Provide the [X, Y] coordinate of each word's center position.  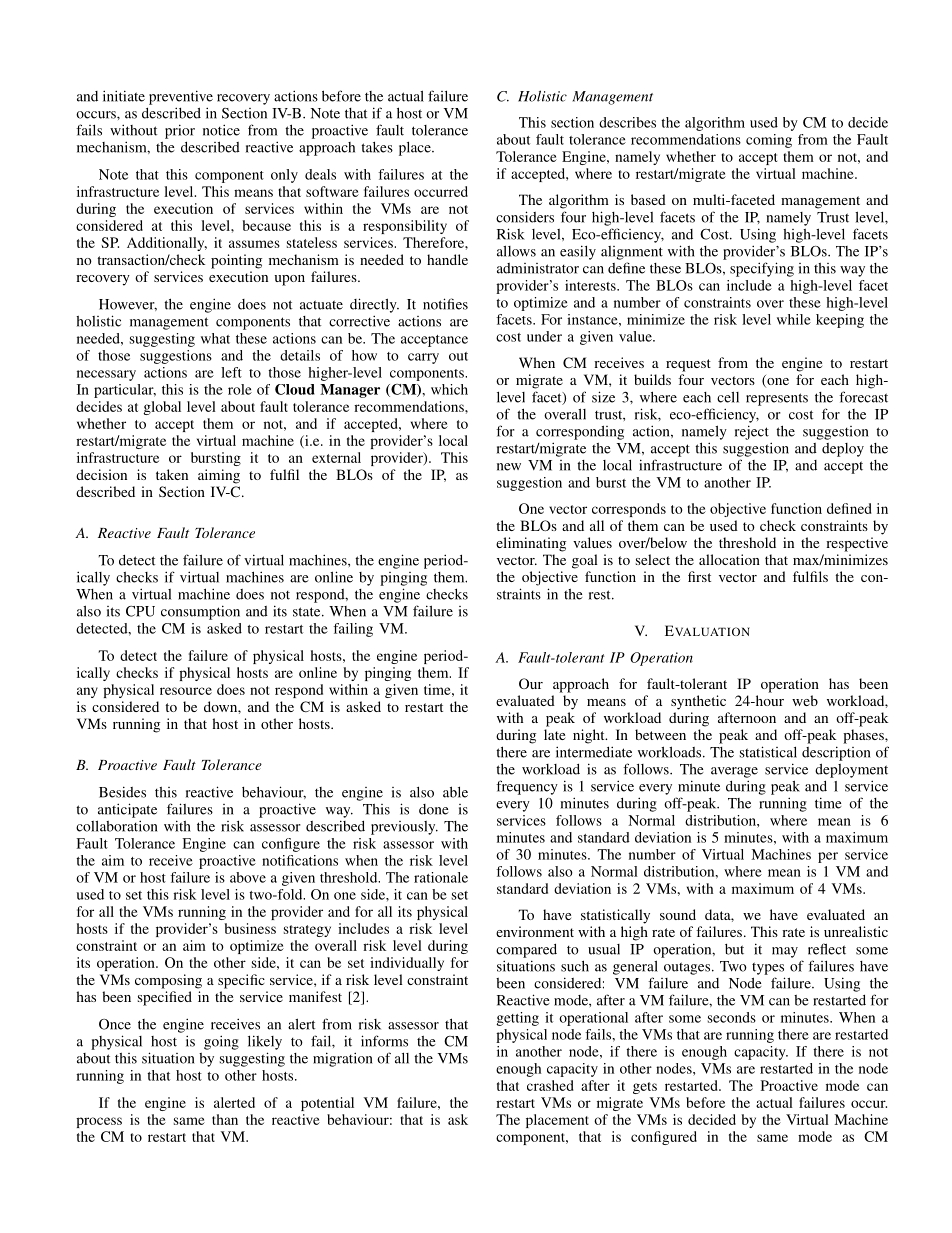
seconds [732, 1017]
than [225, 1119]
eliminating [531, 544]
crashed [550, 1085]
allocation [729, 559]
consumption [200, 612]
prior [180, 131]
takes [377, 147]
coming [769, 141]
